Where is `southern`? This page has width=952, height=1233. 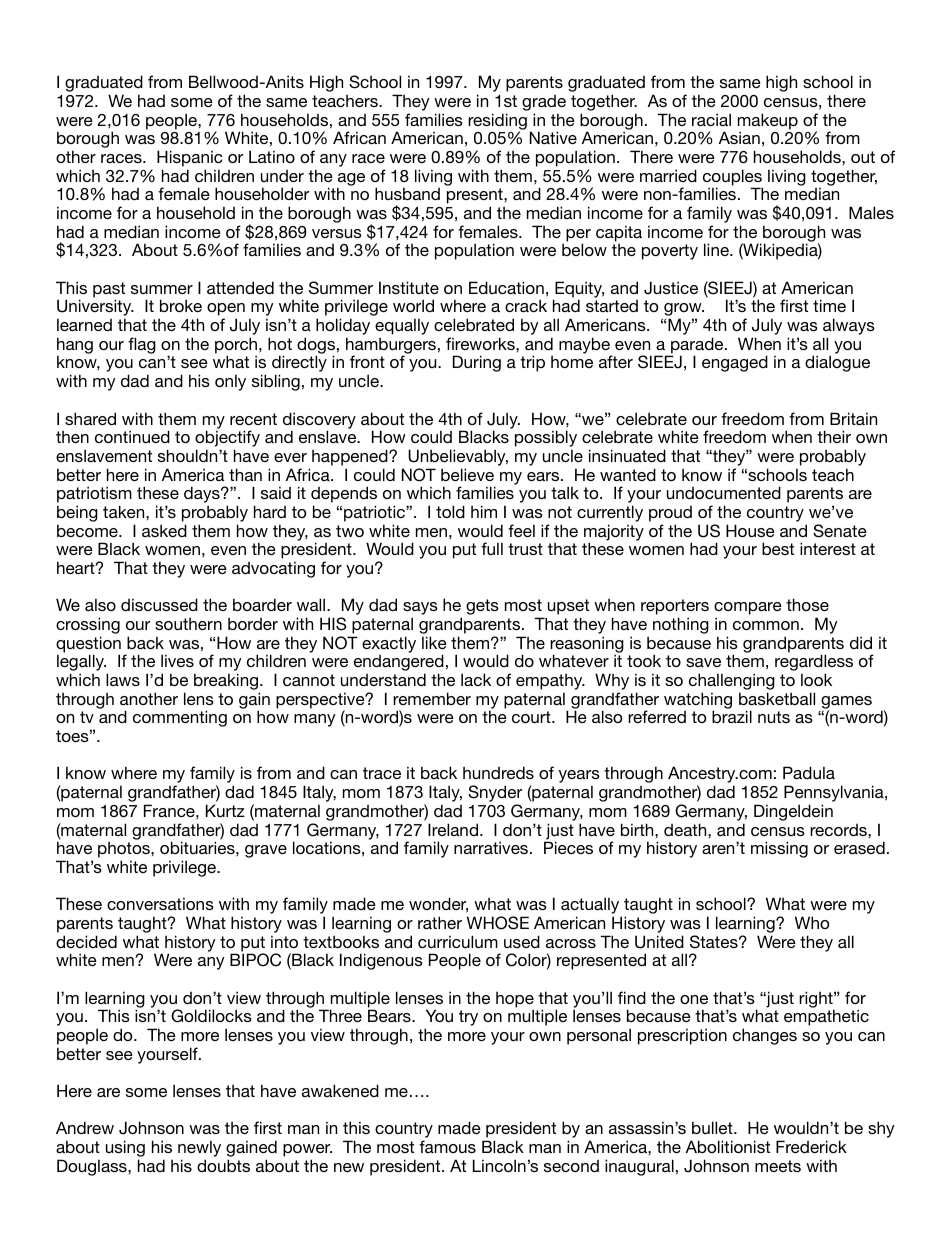 southern is located at coordinates (188, 624).
